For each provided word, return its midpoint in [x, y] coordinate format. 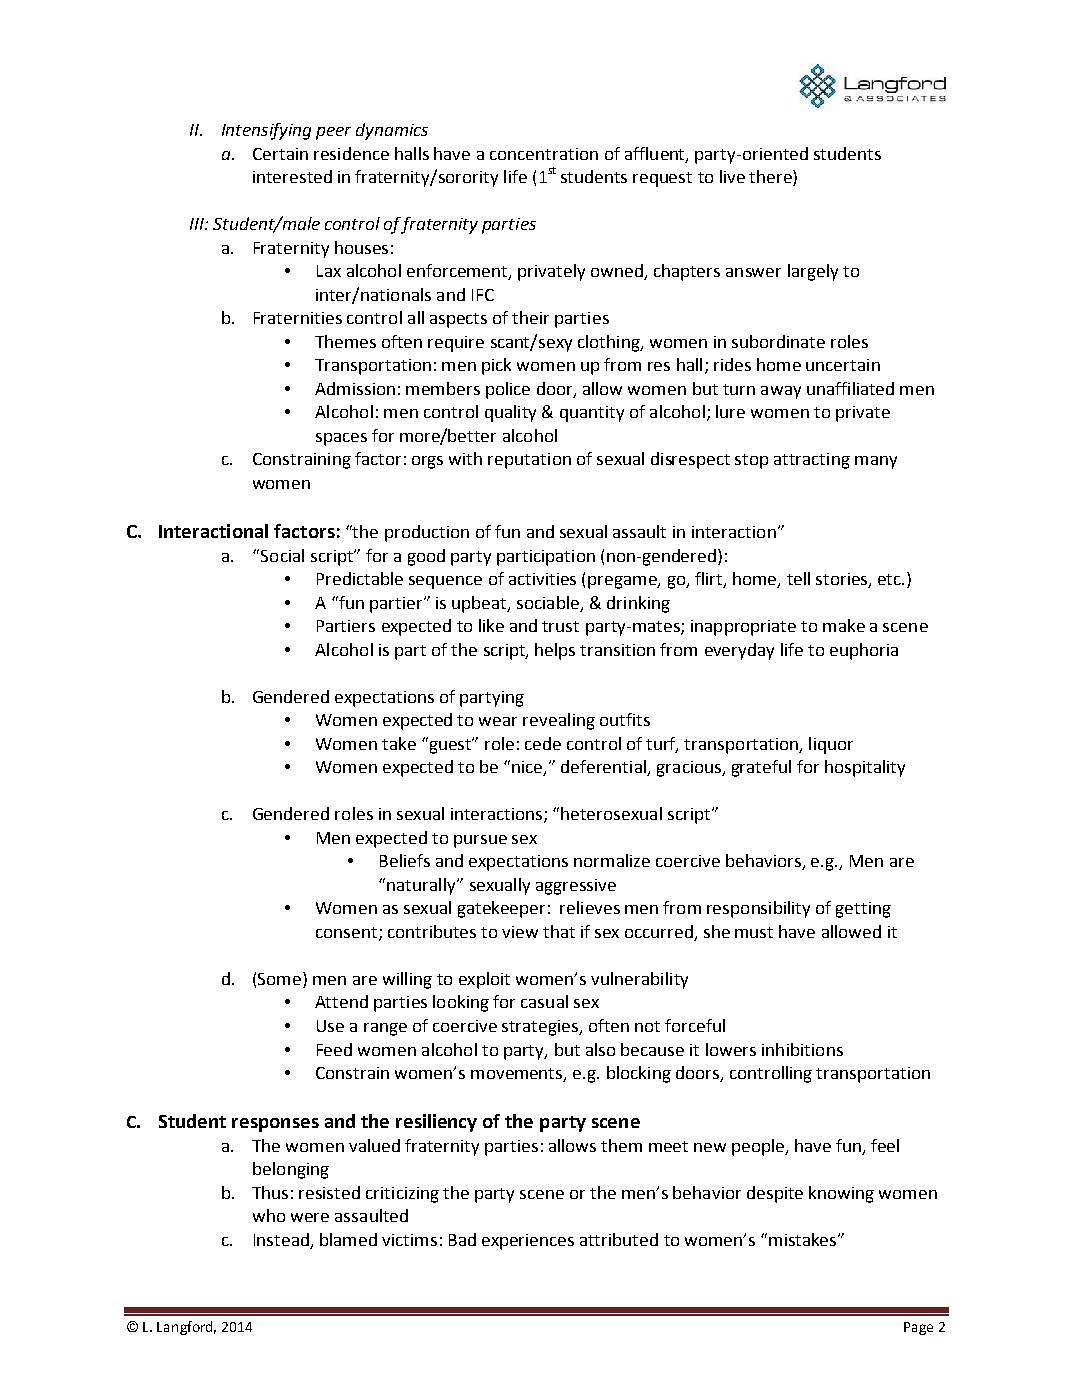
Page [918, 1328]
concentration [544, 154]
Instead [281, 1239]
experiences [528, 1242]
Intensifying [266, 131]
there [771, 178]
